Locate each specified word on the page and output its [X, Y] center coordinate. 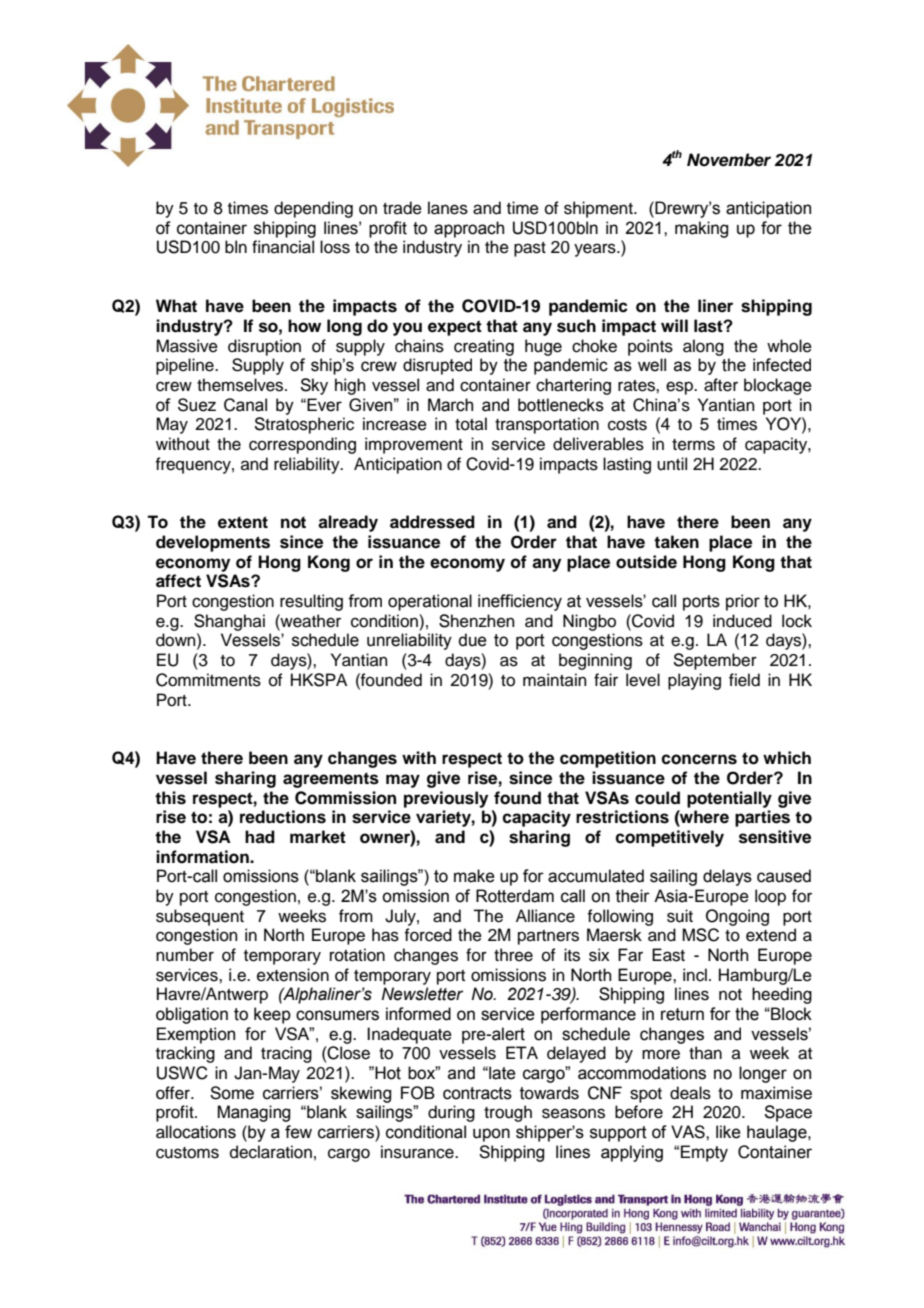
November [729, 160]
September [715, 661]
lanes [448, 208]
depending [313, 209]
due [472, 640]
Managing [253, 1113]
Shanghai [229, 622]
